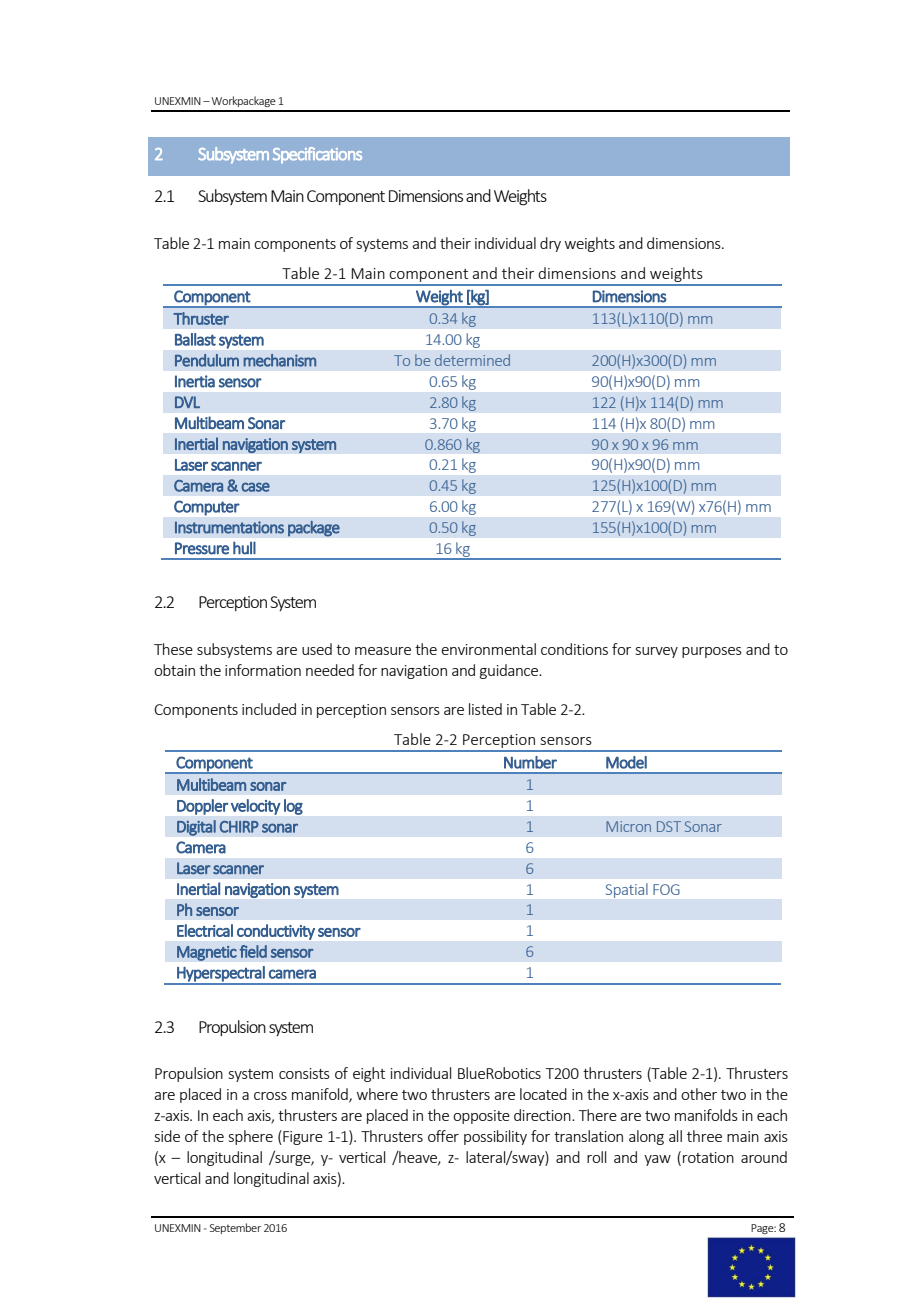 This screenshot has height=1308, width=924. Describe the element at coordinates (550, 244) in the screenshot. I see `dry` at that location.
